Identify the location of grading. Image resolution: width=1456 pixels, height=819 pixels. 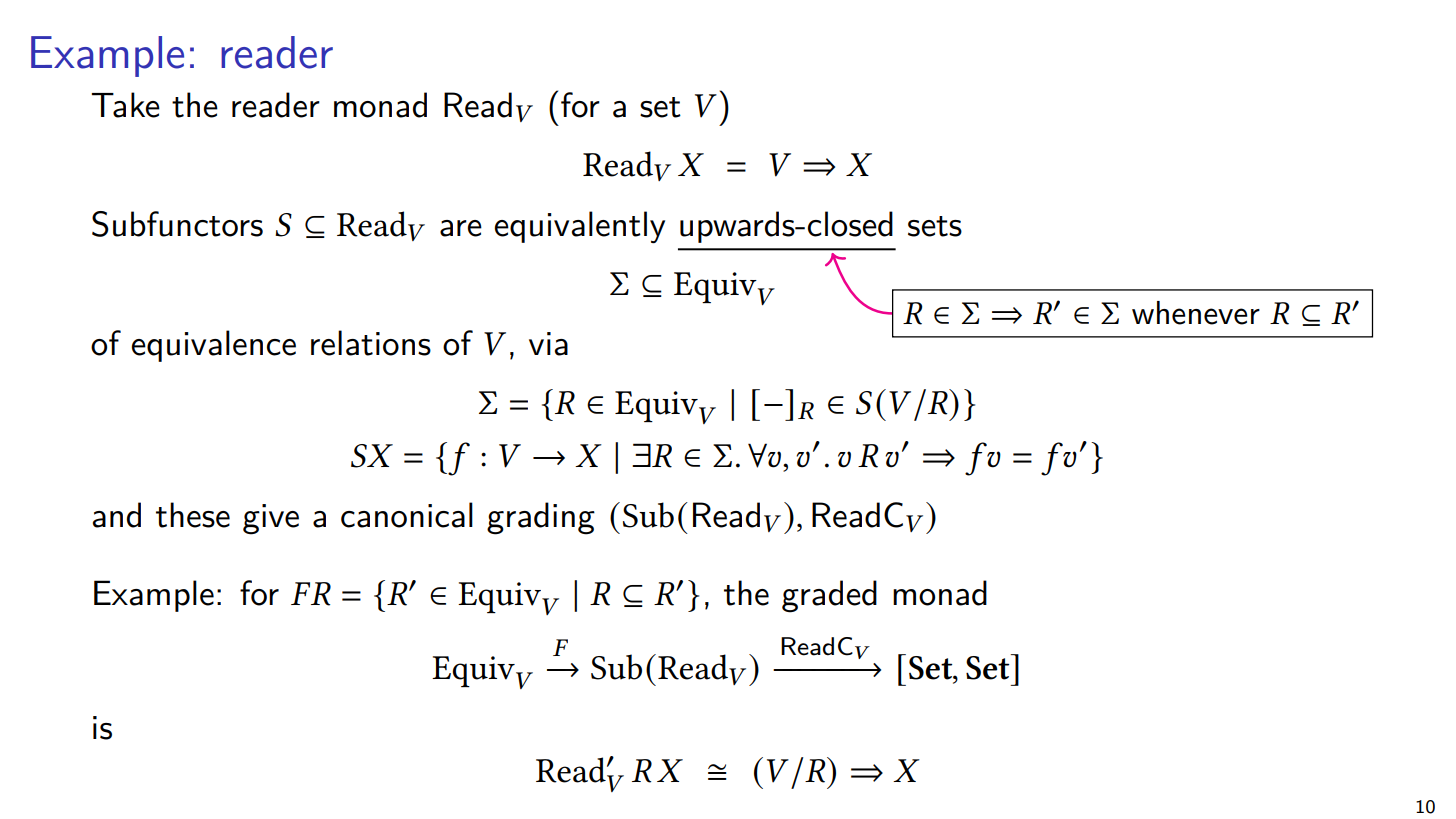
(541, 518).
